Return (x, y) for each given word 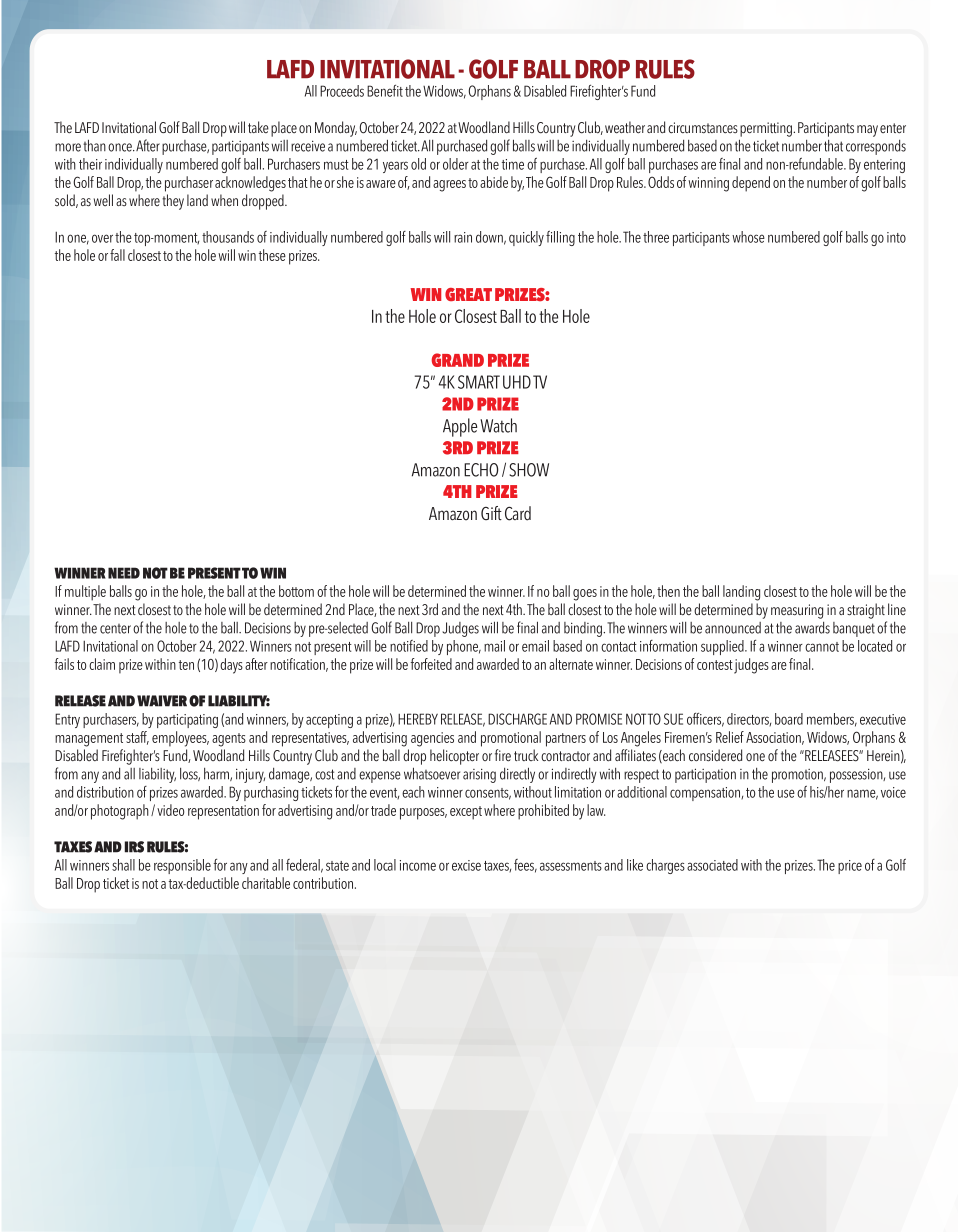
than (94, 145)
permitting (767, 129)
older (456, 164)
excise (466, 865)
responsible (182, 866)
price (850, 867)
